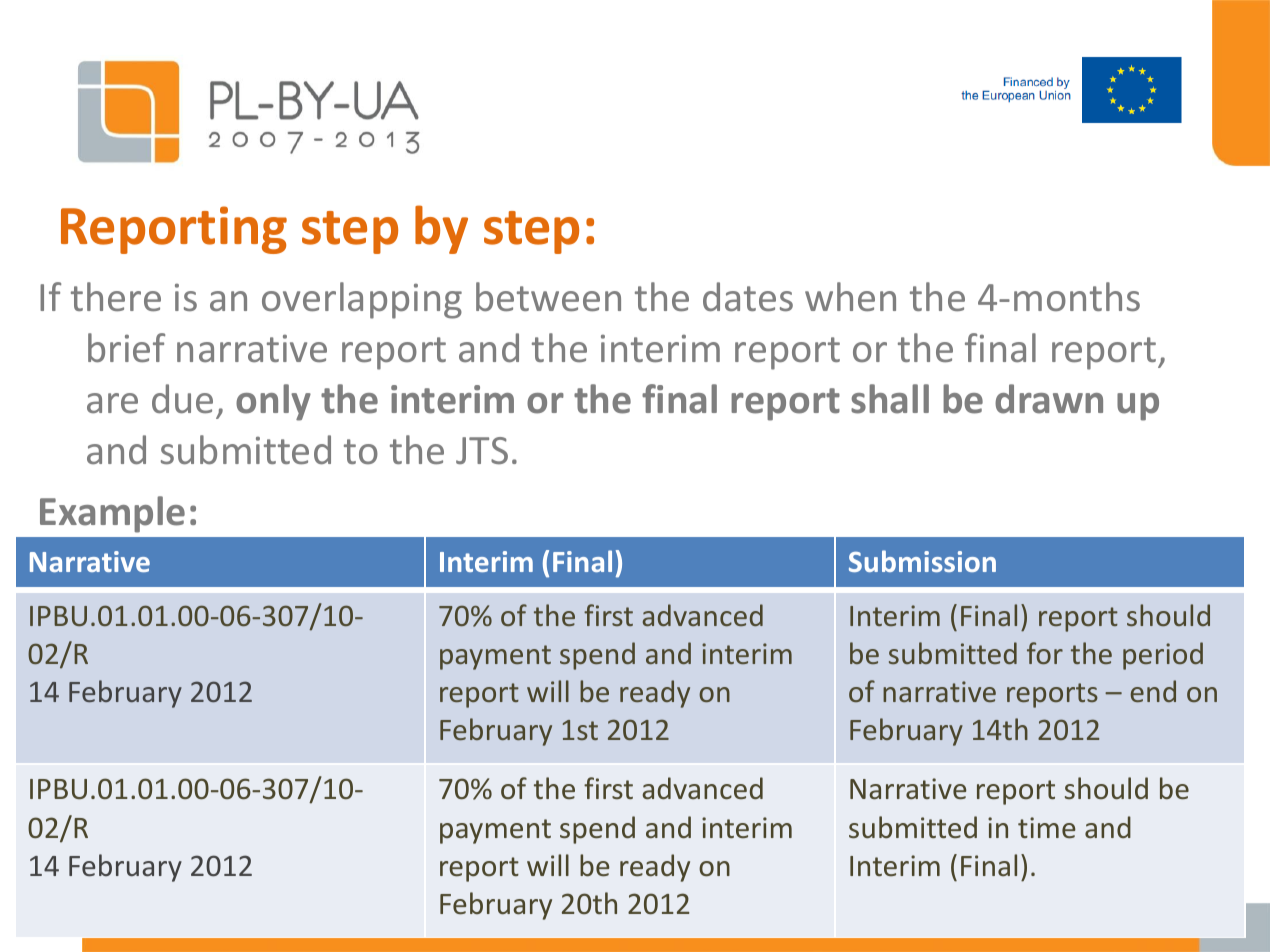 The height and width of the page is (952, 1270). Describe the element at coordinates (922, 561) in the page. I see `Submission` at that location.
